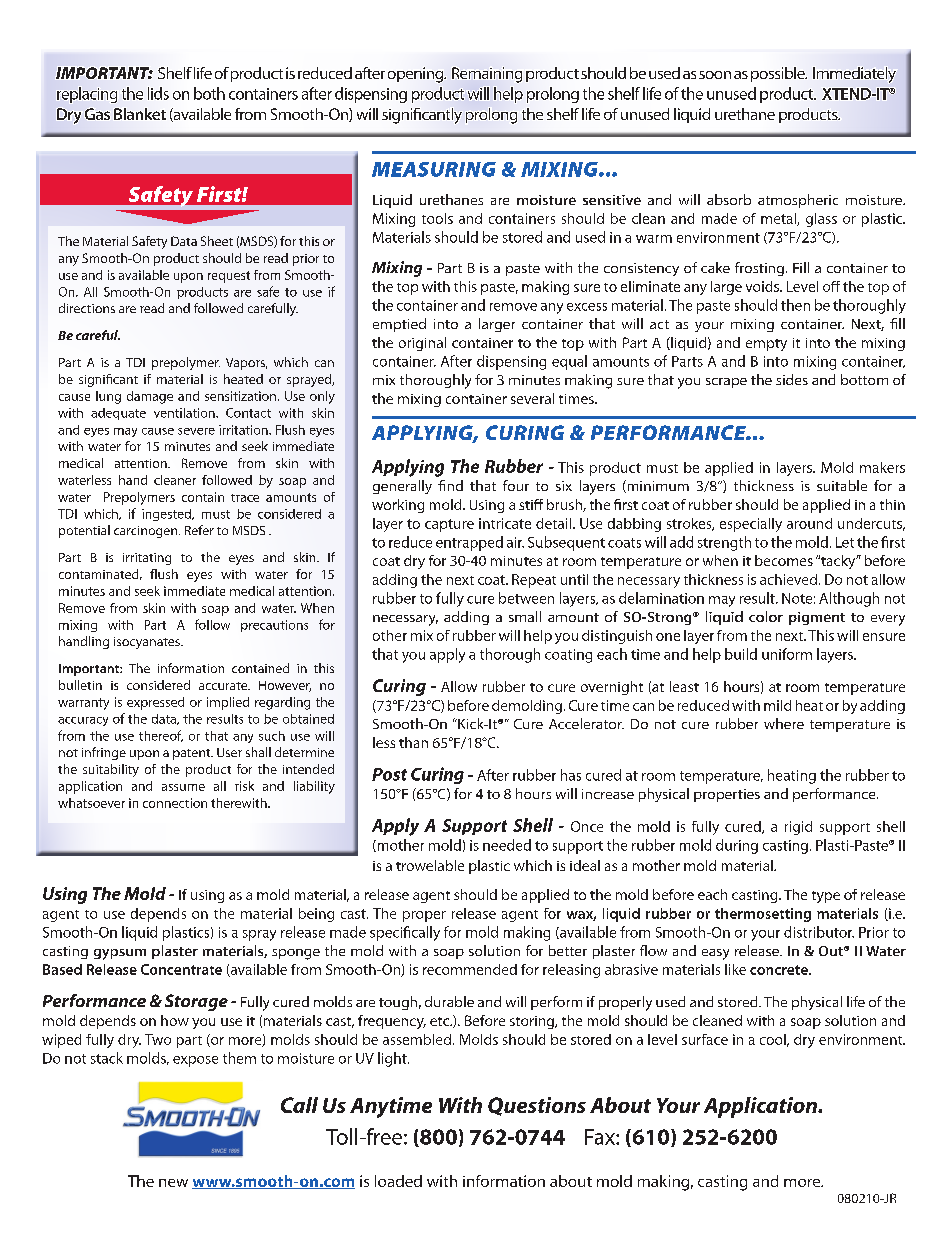 This image has height=1233, width=952. I want to click on new, so click(173, 1183).
